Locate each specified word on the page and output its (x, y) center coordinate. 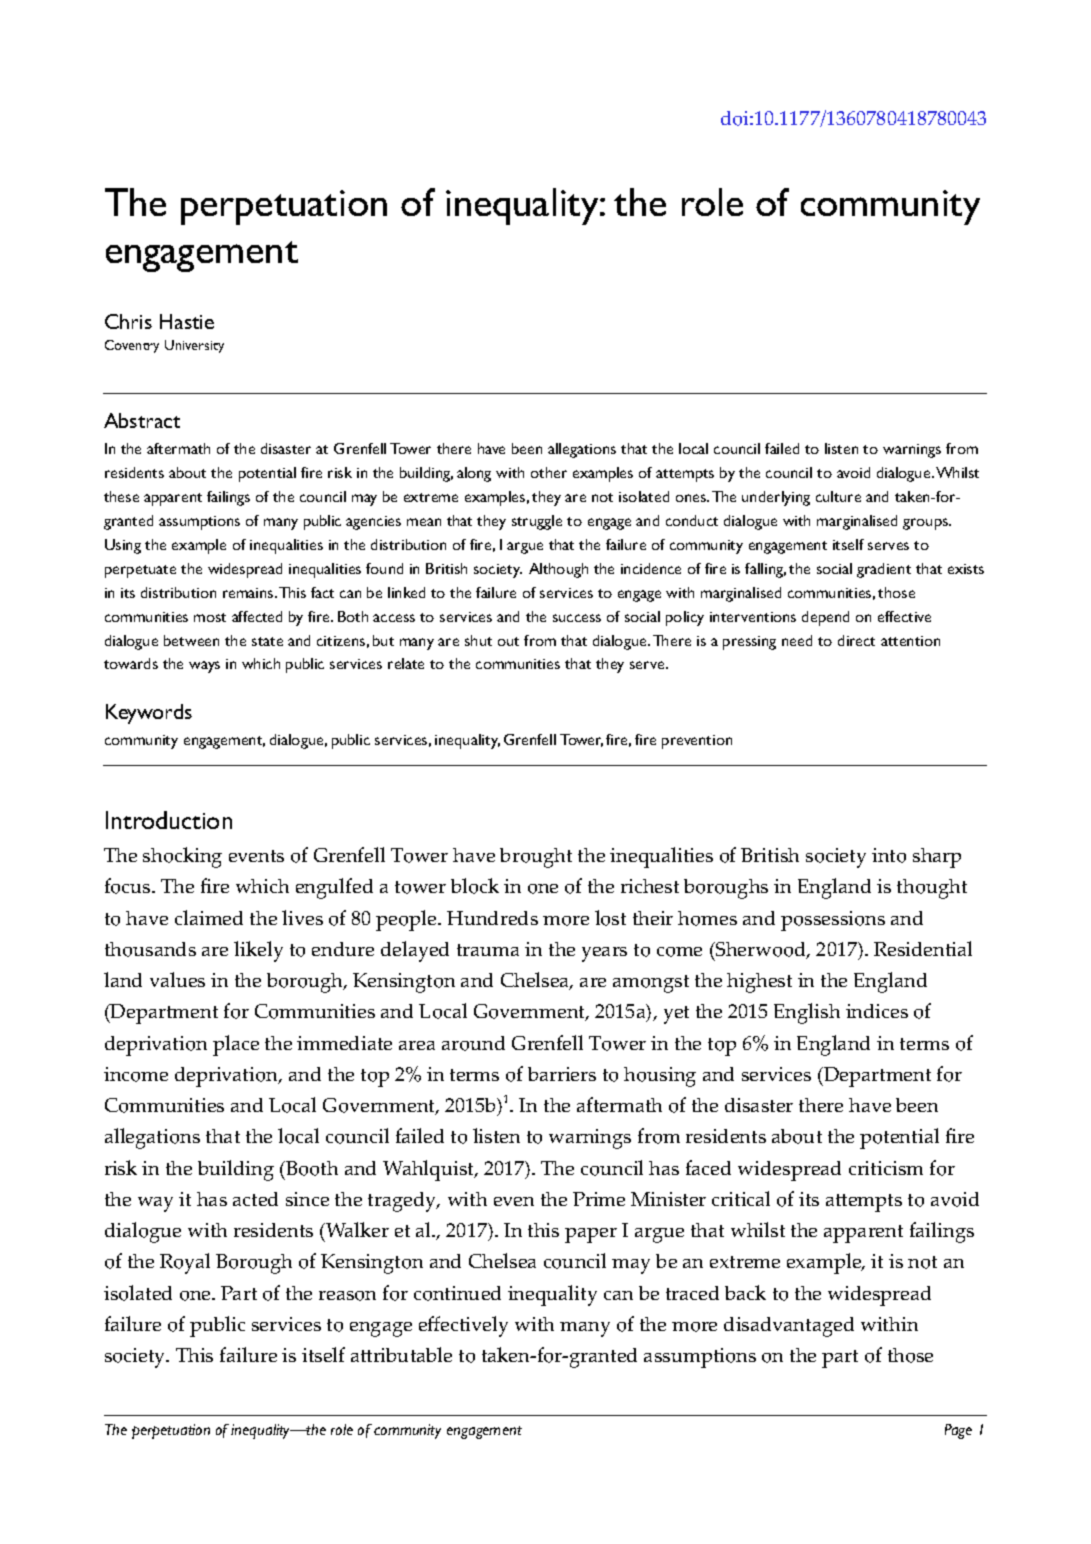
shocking (182, 857)
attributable (401, 1354)
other (549, 472)
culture (838, 496)
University (194, 346)
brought (536, 858)
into (889, 855)
